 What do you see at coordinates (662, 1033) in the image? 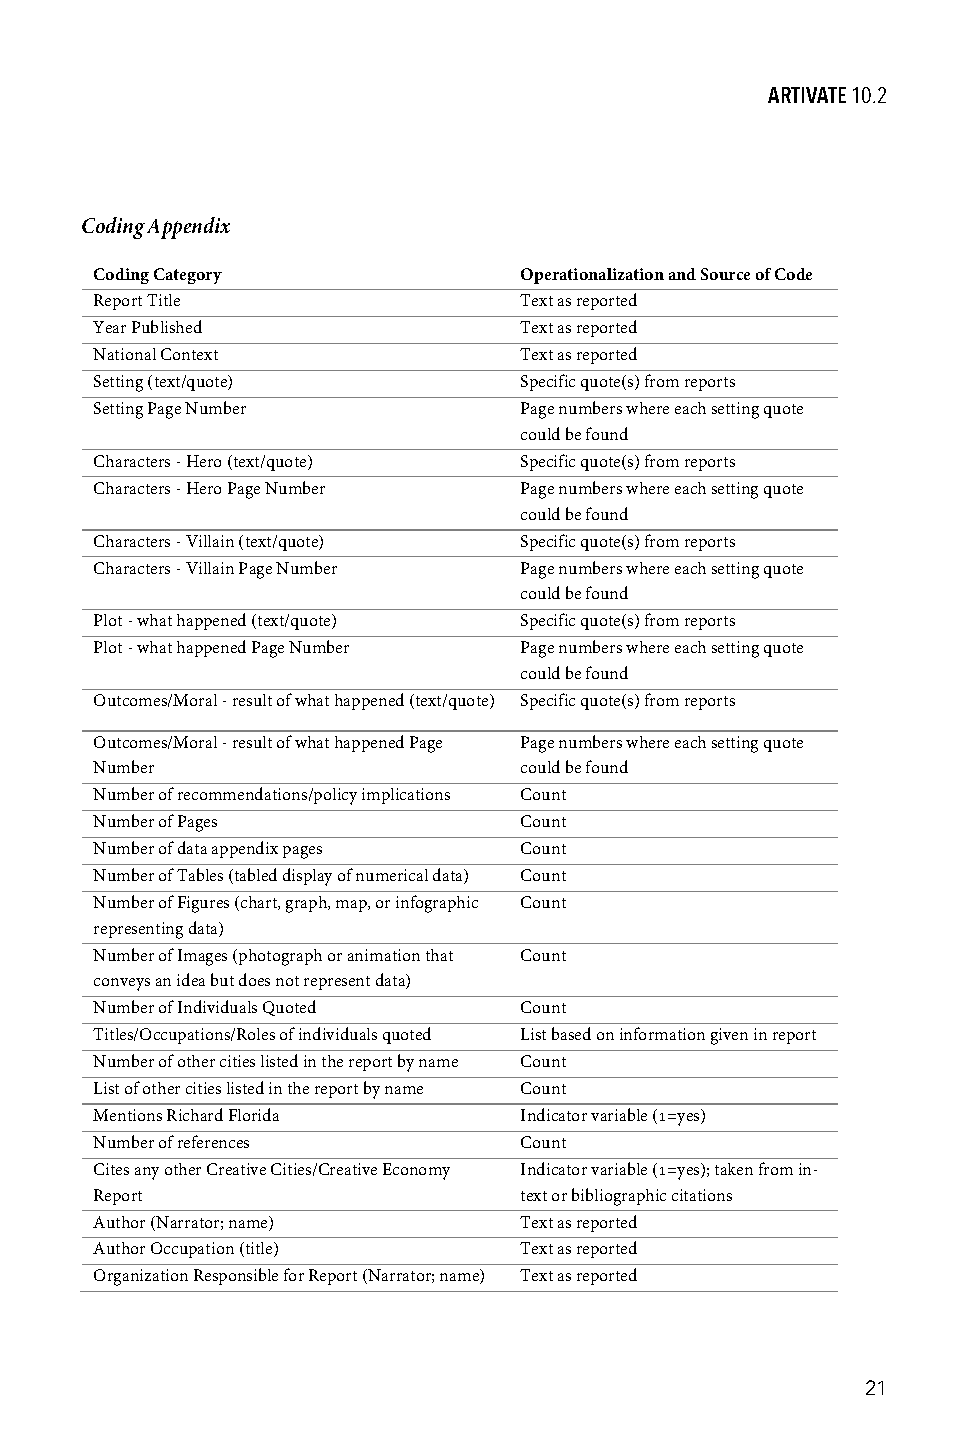
I see `information` at bounding box center [662, 1033].
